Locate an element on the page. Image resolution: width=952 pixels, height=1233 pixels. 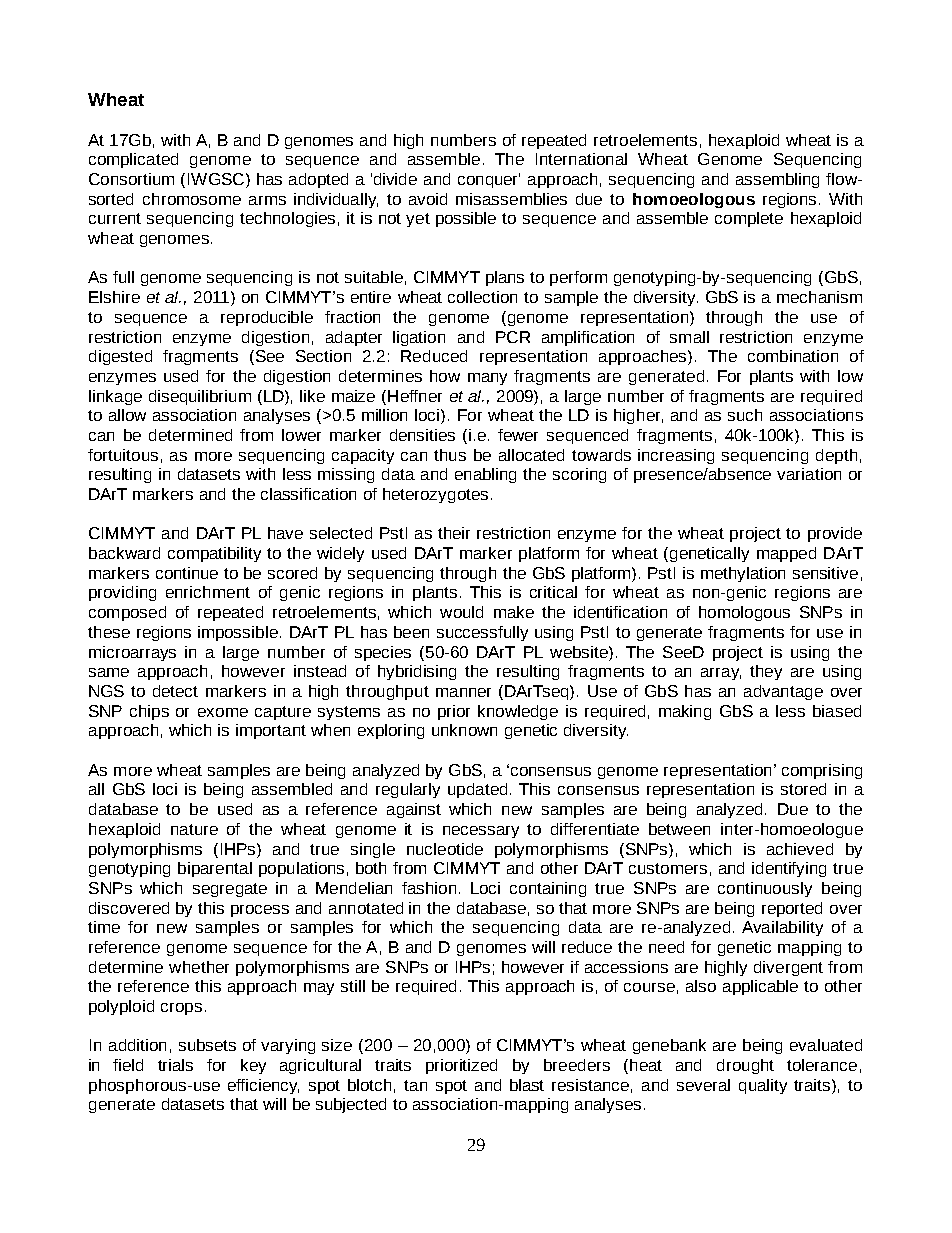
continuously is located at coordinates (765, 889).
